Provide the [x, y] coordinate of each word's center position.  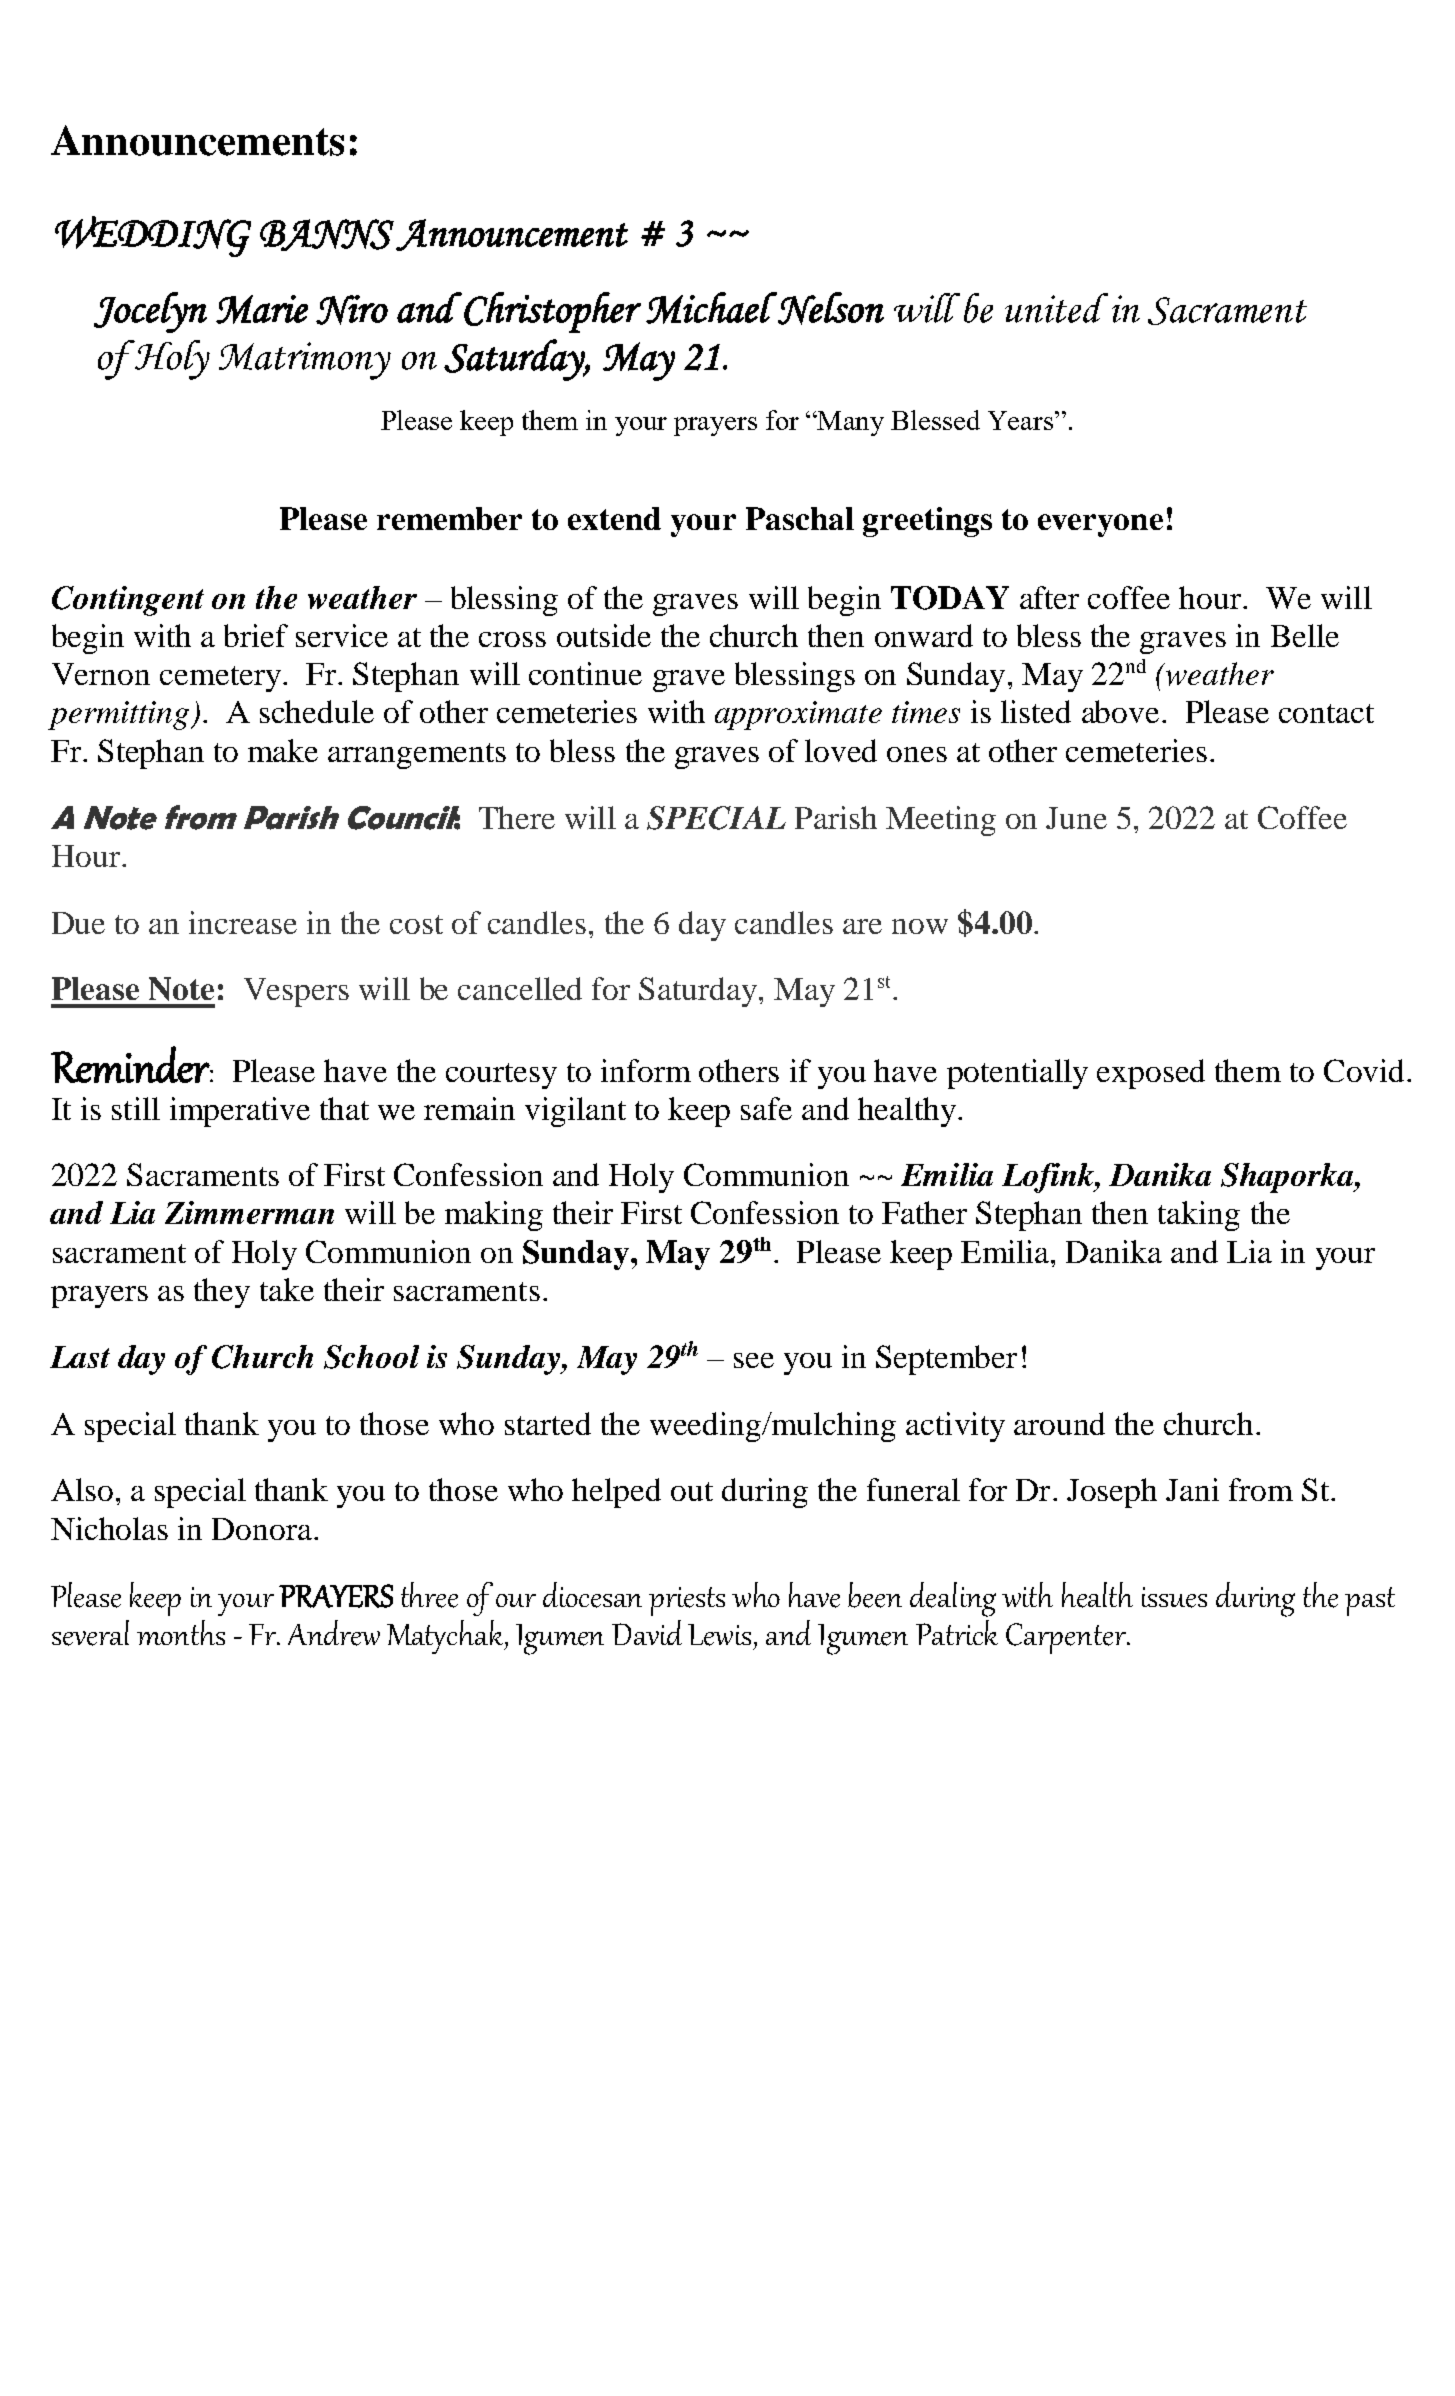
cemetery [220, 679]
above [1120, 711]
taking [1199, 1216]
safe [766, 1108]
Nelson [830, 308]
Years [1022, 420]
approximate [798, 715]
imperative [240, 1112]
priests [687, 1601]
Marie [262, 309]
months [181, 1632]
